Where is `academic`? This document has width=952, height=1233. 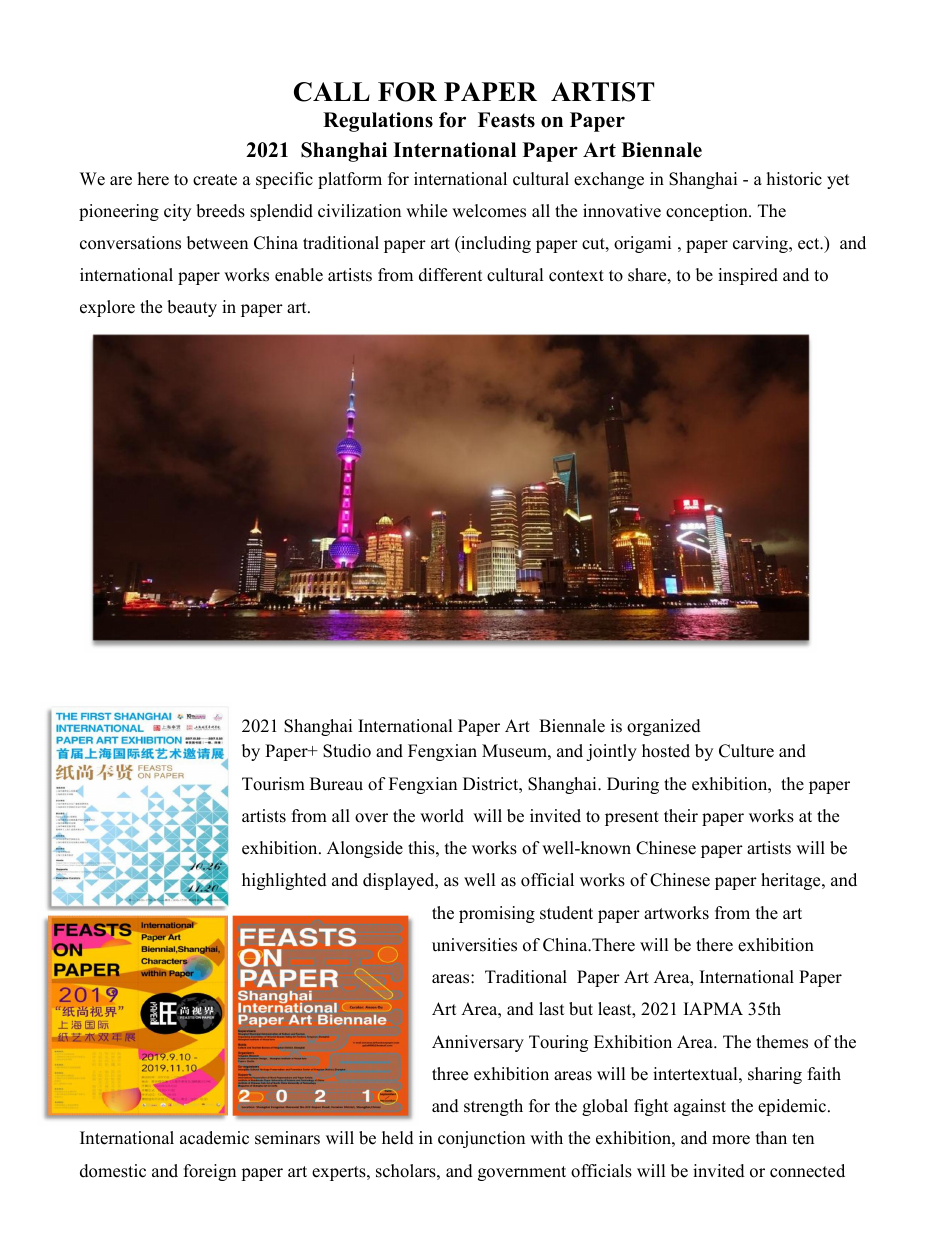 academic is located at coordinates (214, 1138).
